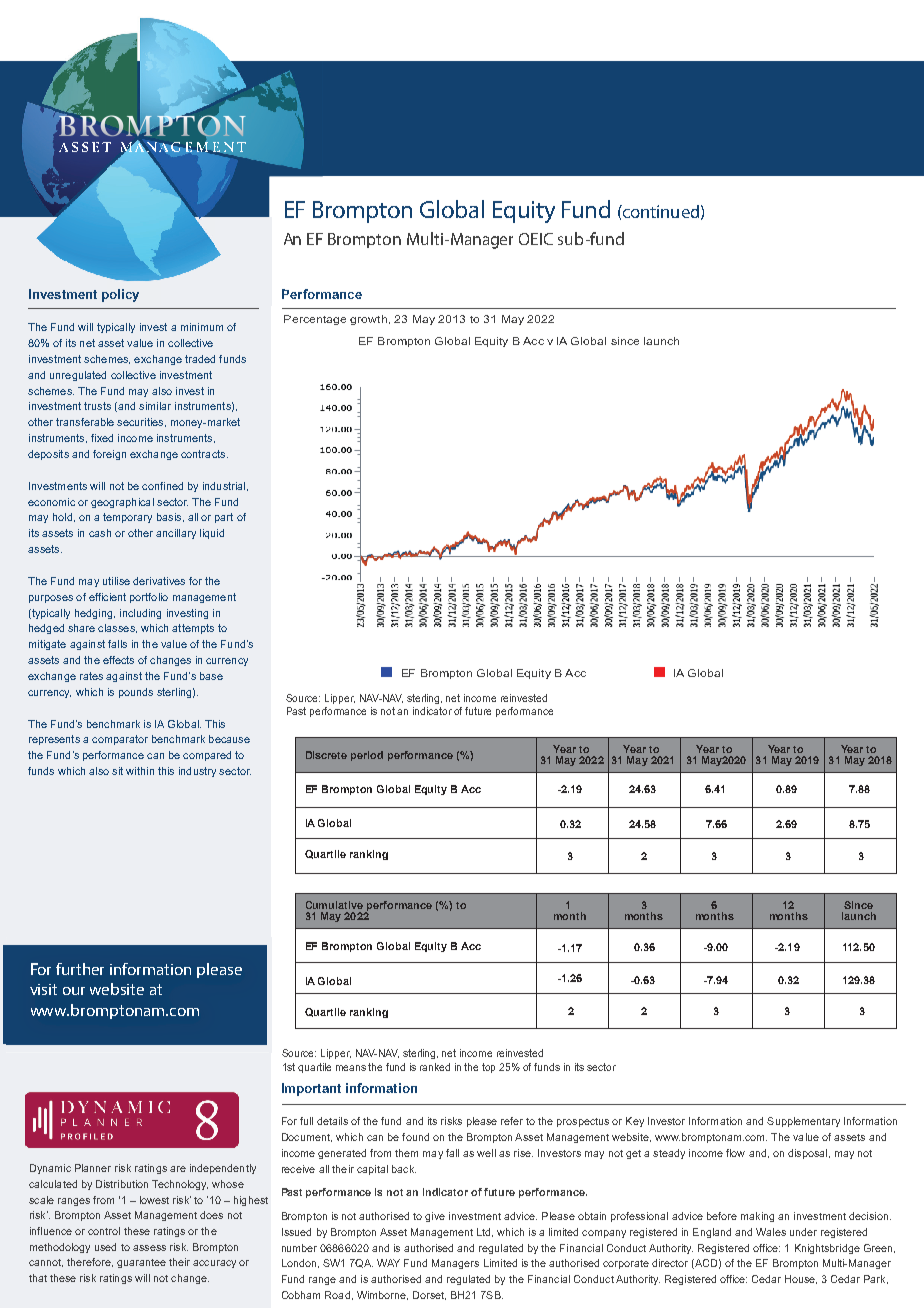 The height and width of the image is (1308, 924). What do you see at coordinates (368, 320) in the image?
I see `growth` at bounding box center [368, 320].
